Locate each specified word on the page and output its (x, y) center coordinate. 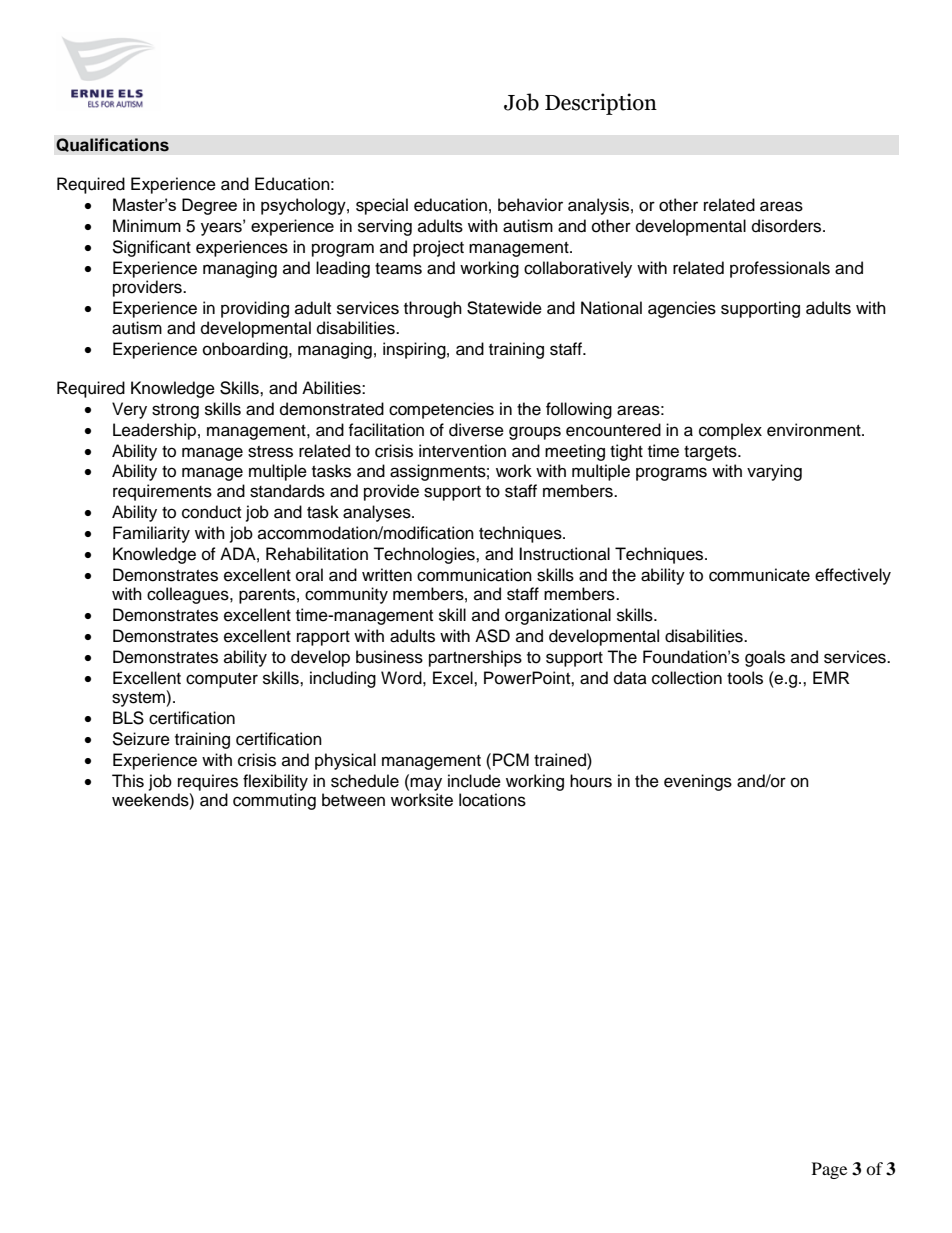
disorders (788, 226)
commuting (274, 801)
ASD (492, 636)
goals (765, 658)
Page (829, 1170)
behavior (530, 205)
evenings (698, 782)
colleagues (189, 595)
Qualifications (112, 145)
